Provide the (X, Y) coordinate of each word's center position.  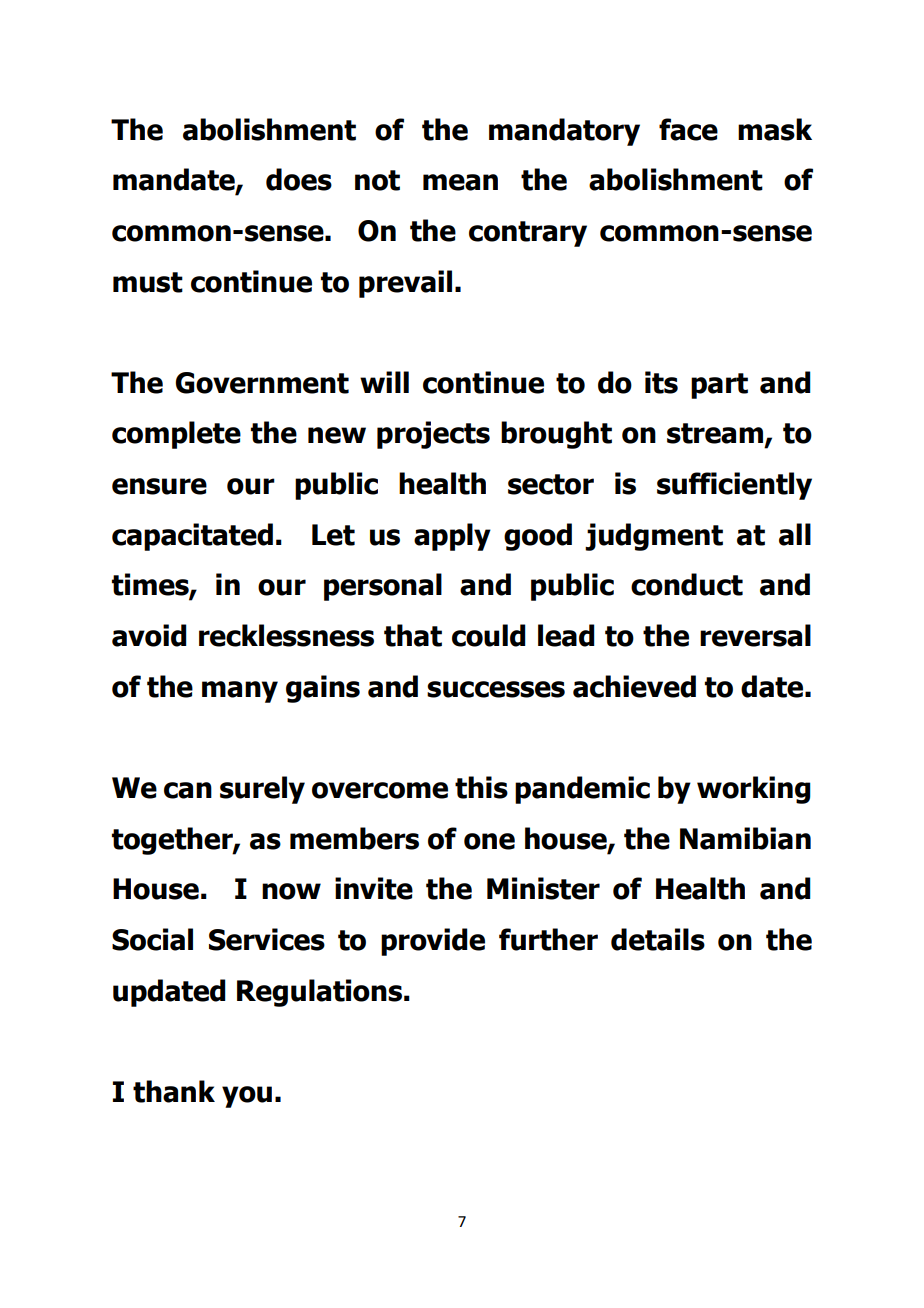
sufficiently (734, 486)
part (719, 386)
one (489, 841)
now (291, 891)
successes (496, 689)
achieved (634, 686)
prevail (405, 284)
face (688, 129)
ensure (159, 486)
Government (262, 383)
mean (460, 182)
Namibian (745, 838)
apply (452, 537)
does (299, 179)
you (247, 1097)
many (240, 692)
